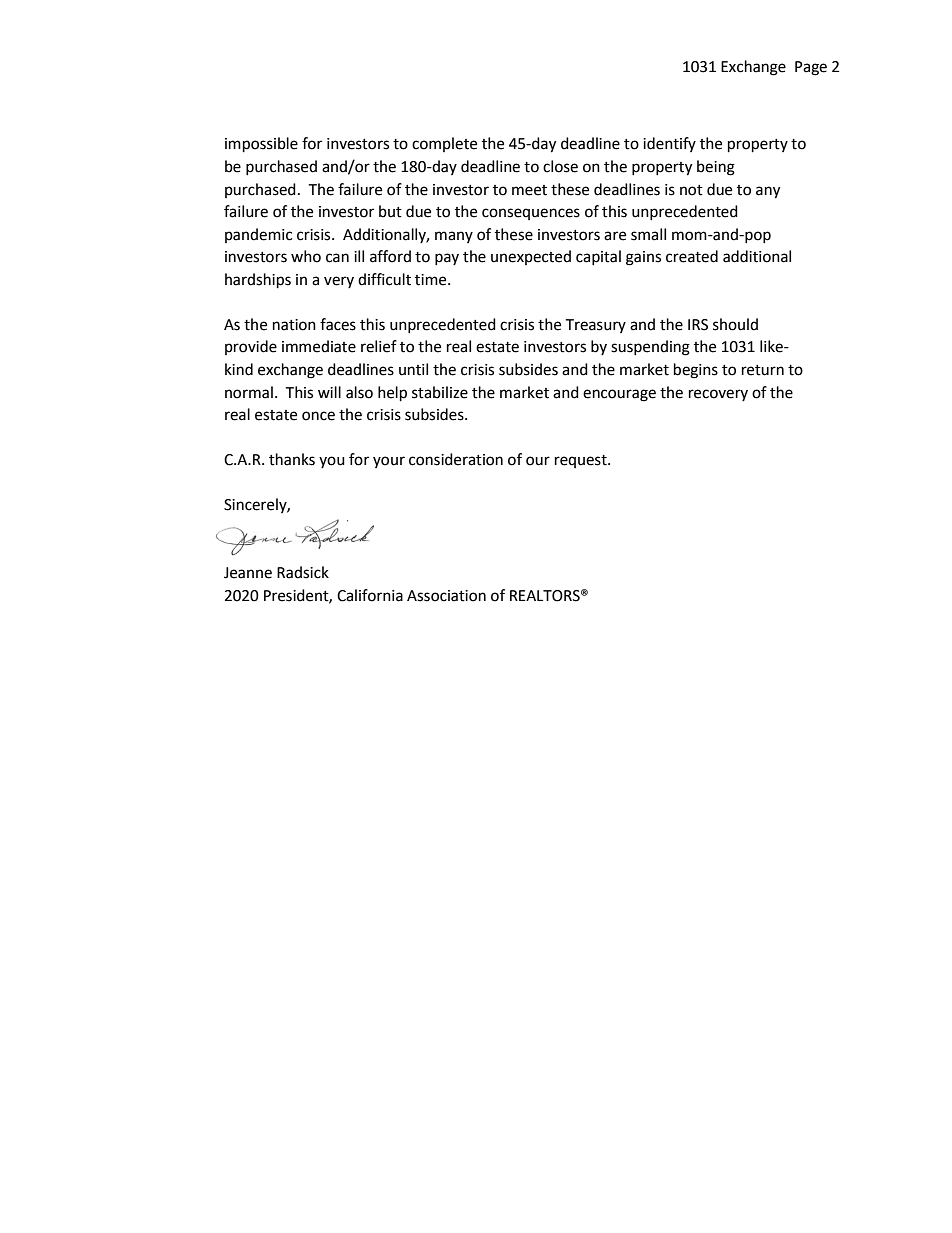  Describe the element at coordinates (444, 144) in the screenshot. I see `complete` at that location.
